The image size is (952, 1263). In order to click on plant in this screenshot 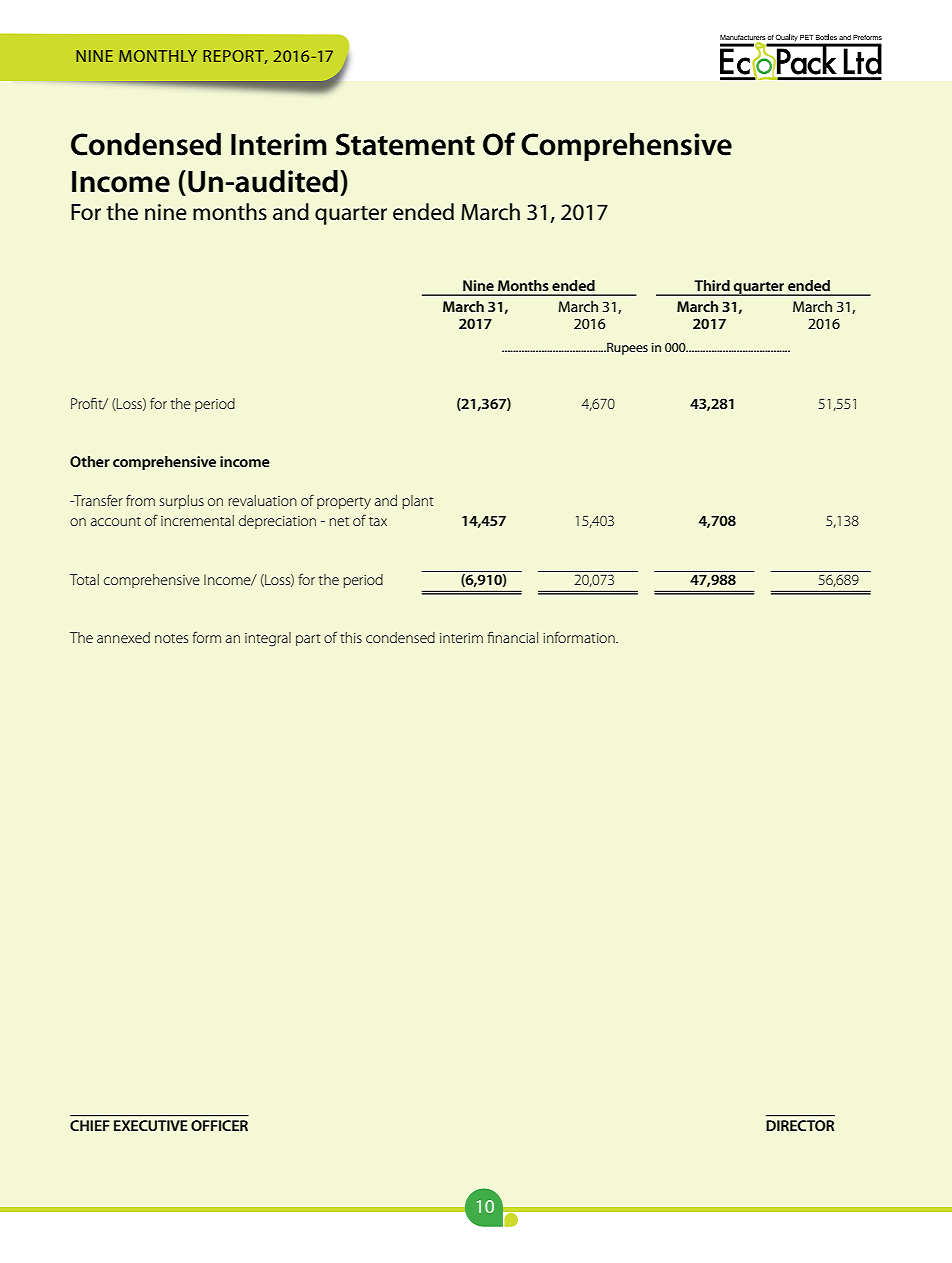, I will do `click(418, 502)`.
